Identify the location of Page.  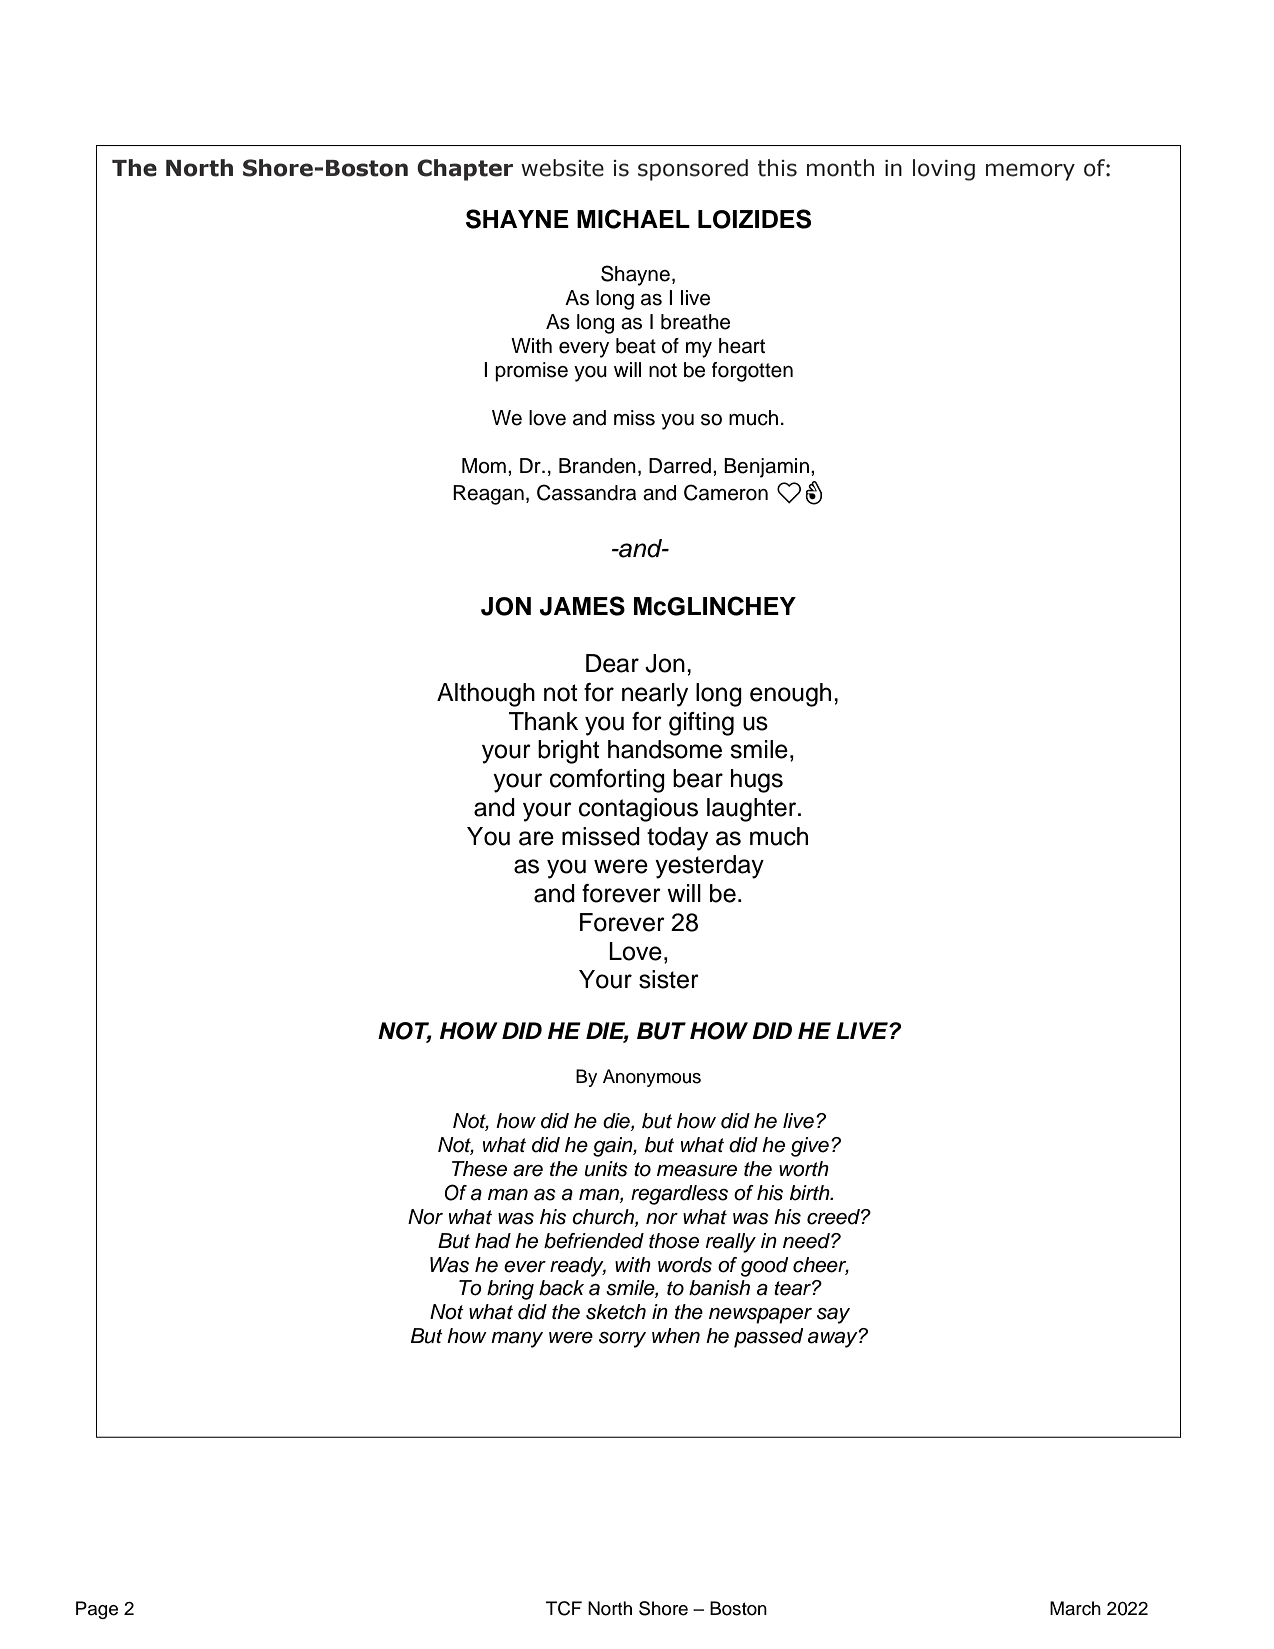
(97, 1610).
